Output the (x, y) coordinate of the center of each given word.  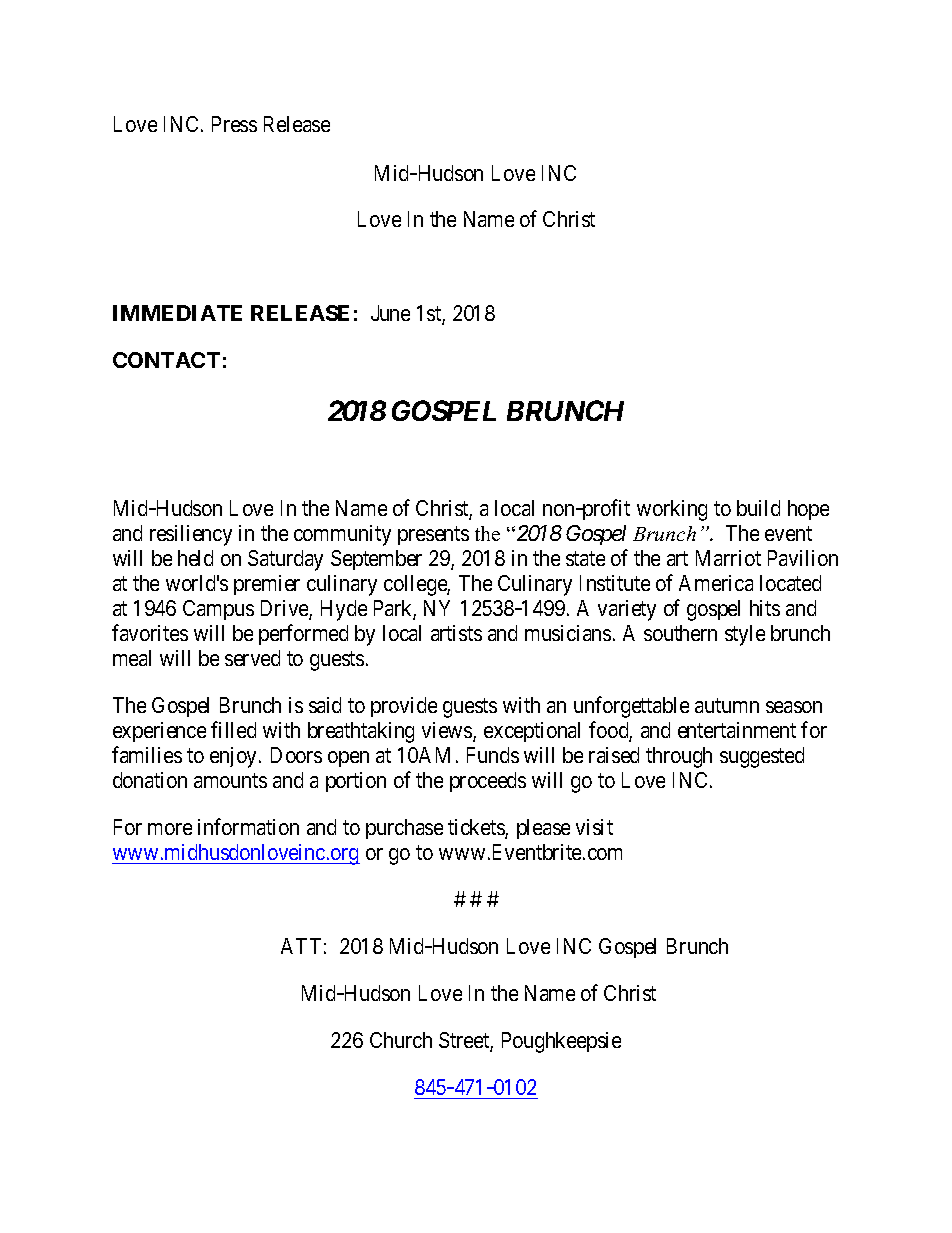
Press (234, 124)
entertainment (737, 730)
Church (401, 1040)
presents (433, 535)
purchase (404, 829)
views (448, 731)
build (758, 508)
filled (233, 729)
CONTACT (166, 360)
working (672, 510)
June (390, 313)
